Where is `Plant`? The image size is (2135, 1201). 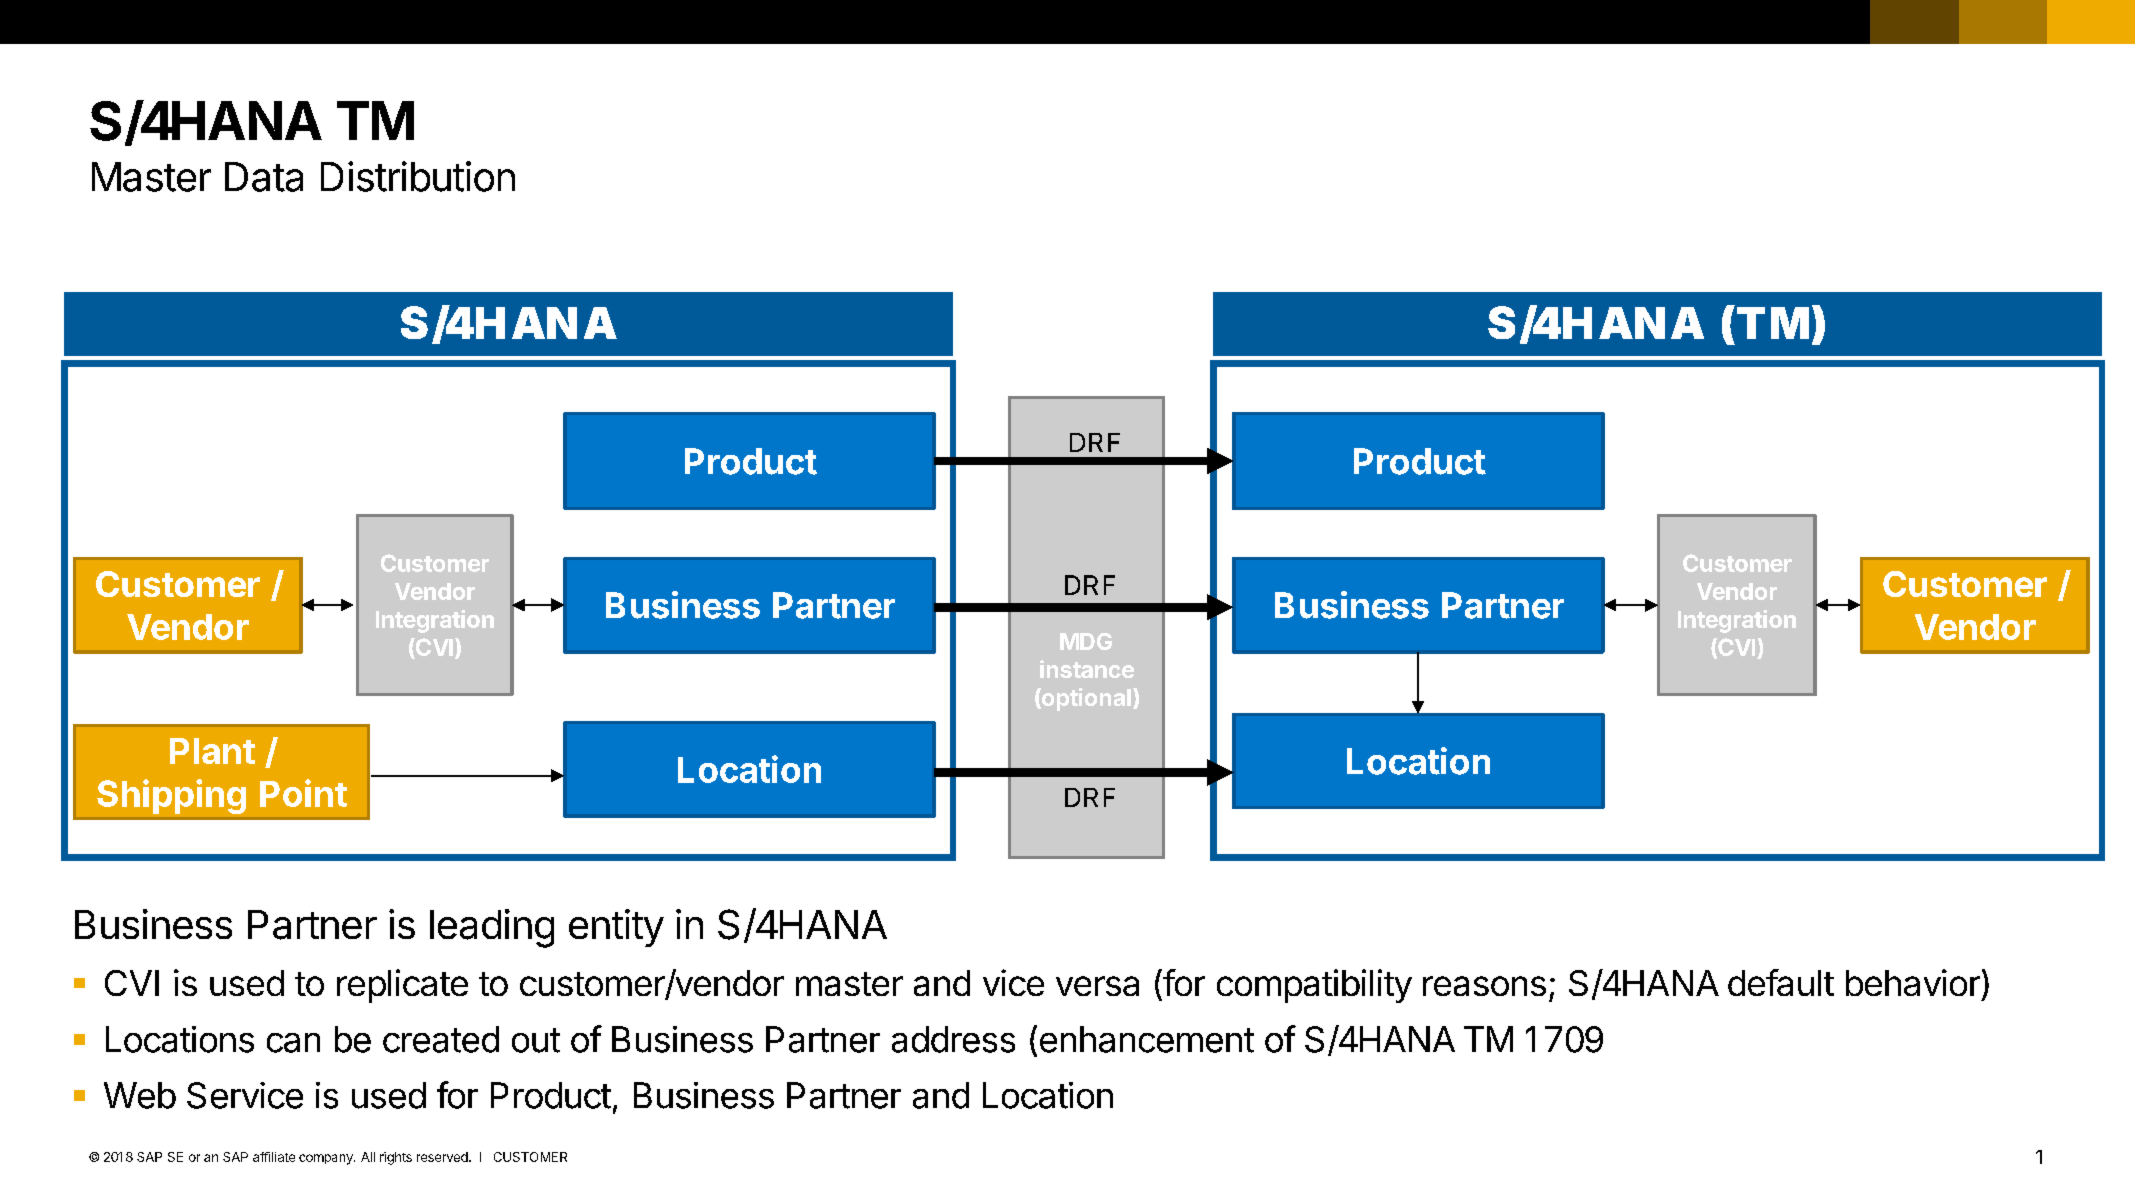 Plant is located at coordinates (212, 751).
